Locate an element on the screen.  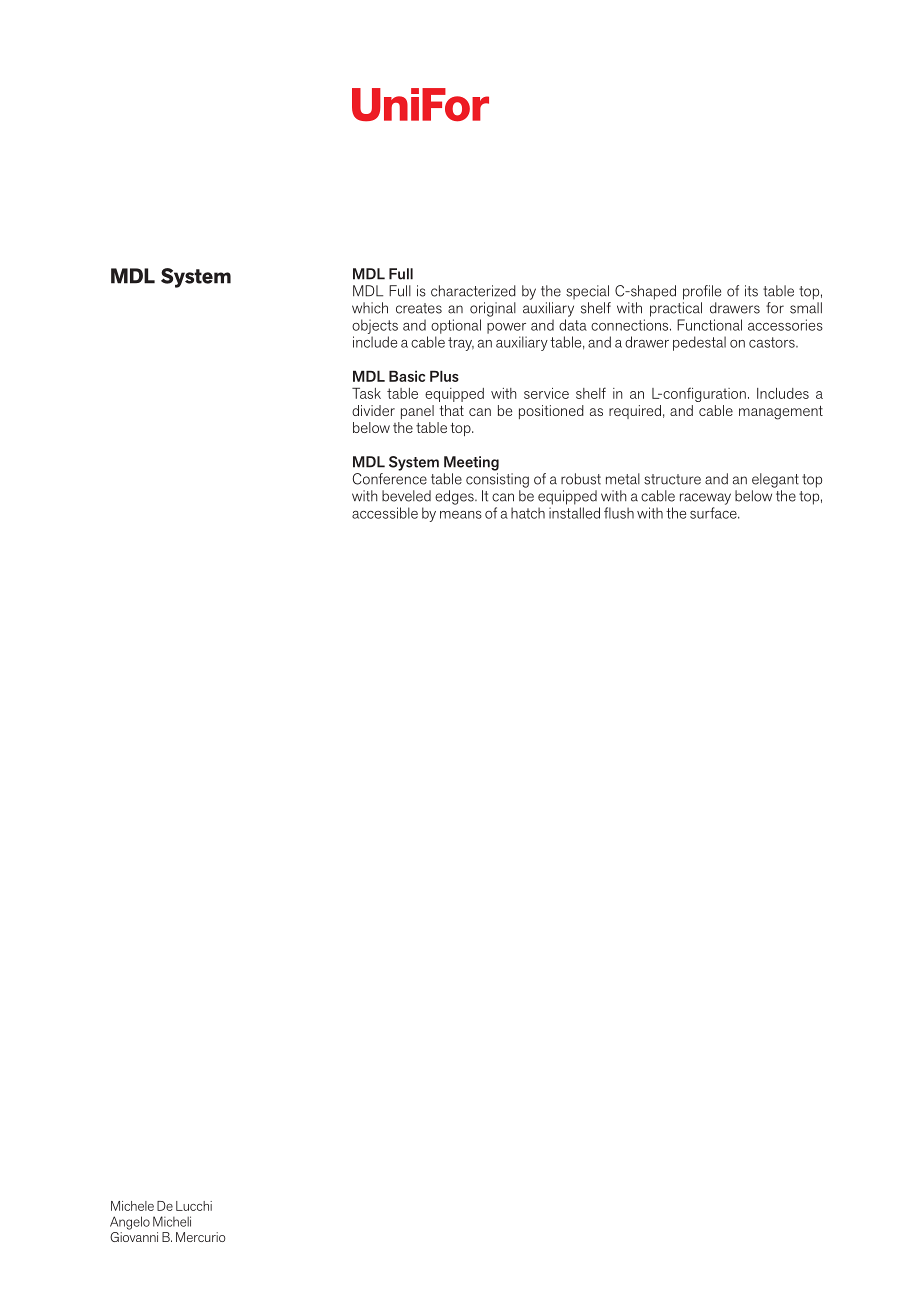
optional is located at coordinates (456, 326).
